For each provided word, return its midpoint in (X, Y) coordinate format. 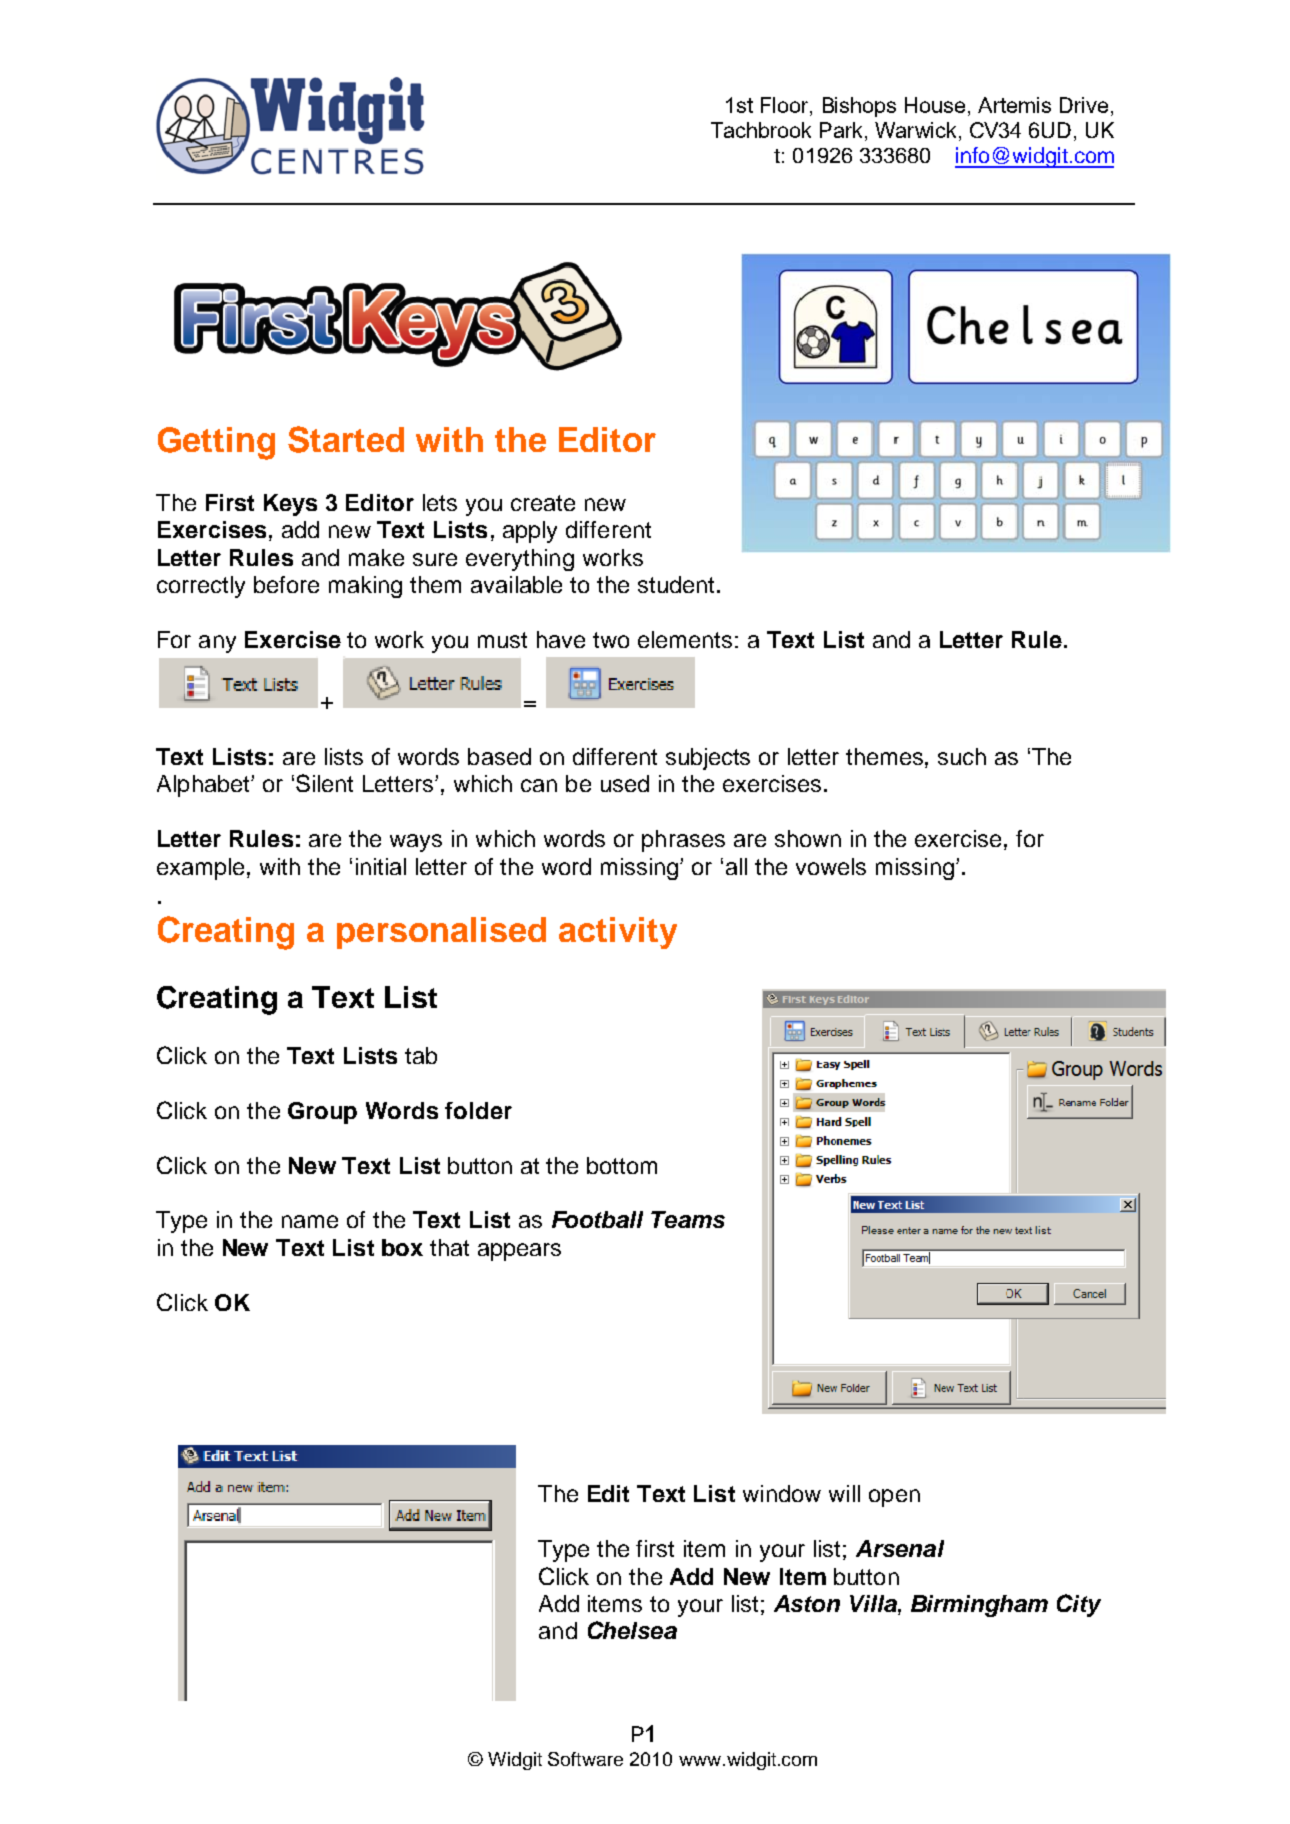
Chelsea (632, 1630)
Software (585, 1759)
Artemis (1014, 105)
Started (346, 439)
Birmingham (979, 1606)
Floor (786, 106)
